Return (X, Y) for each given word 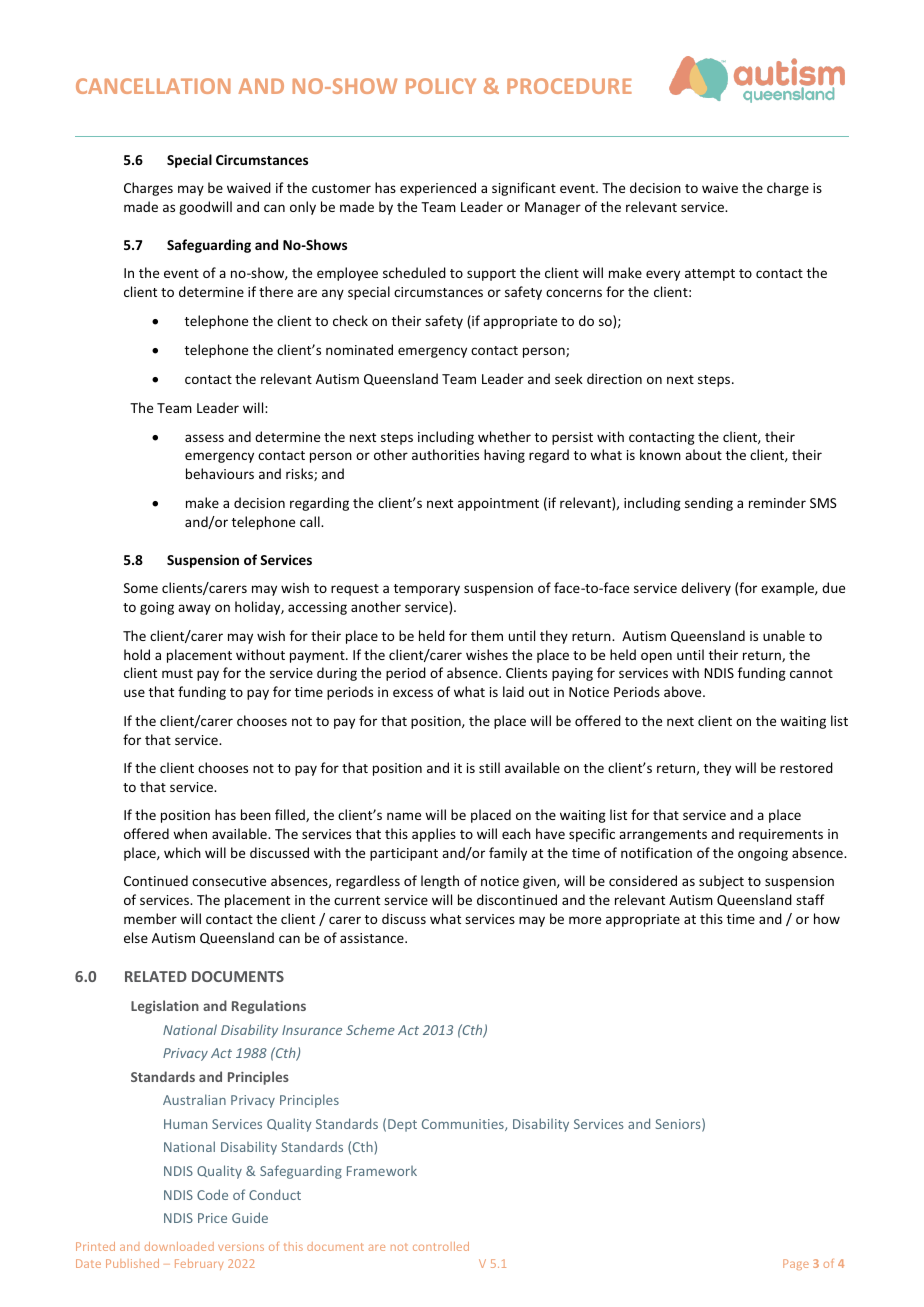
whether (504, 436)
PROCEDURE (569, 86)
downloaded (179, 1246)
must (177, 673)
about (703, 454)
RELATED (156, 976)
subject (721, 882)
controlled (441, 1246)
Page (796, 1264)
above (684, 691)
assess (204, 438)
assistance (373, 938)
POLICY (441, 86)
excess (413, 693)
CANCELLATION (153, 86)
